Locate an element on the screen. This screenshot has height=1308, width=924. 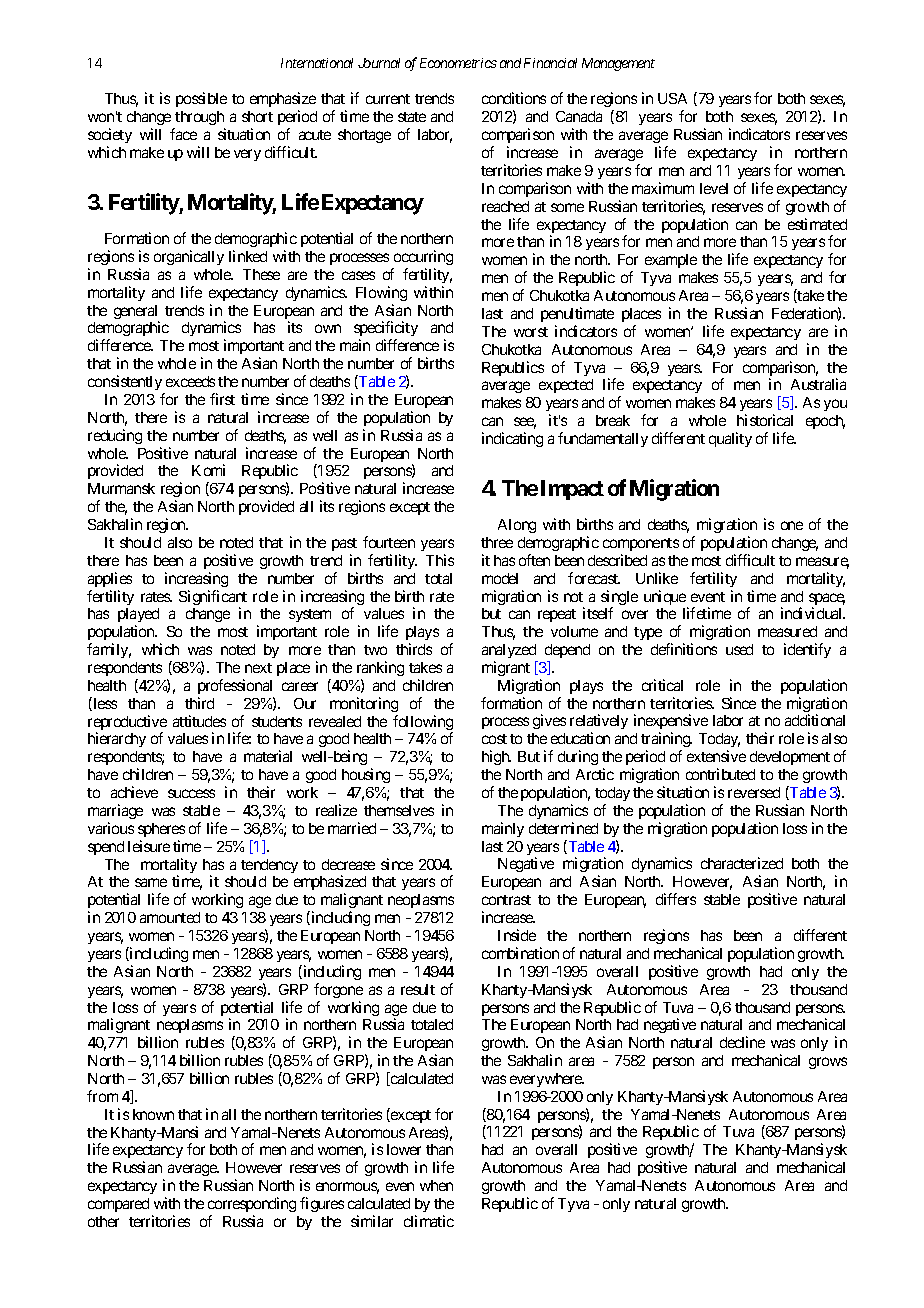
reversed is located at coordinates (754, 792).
